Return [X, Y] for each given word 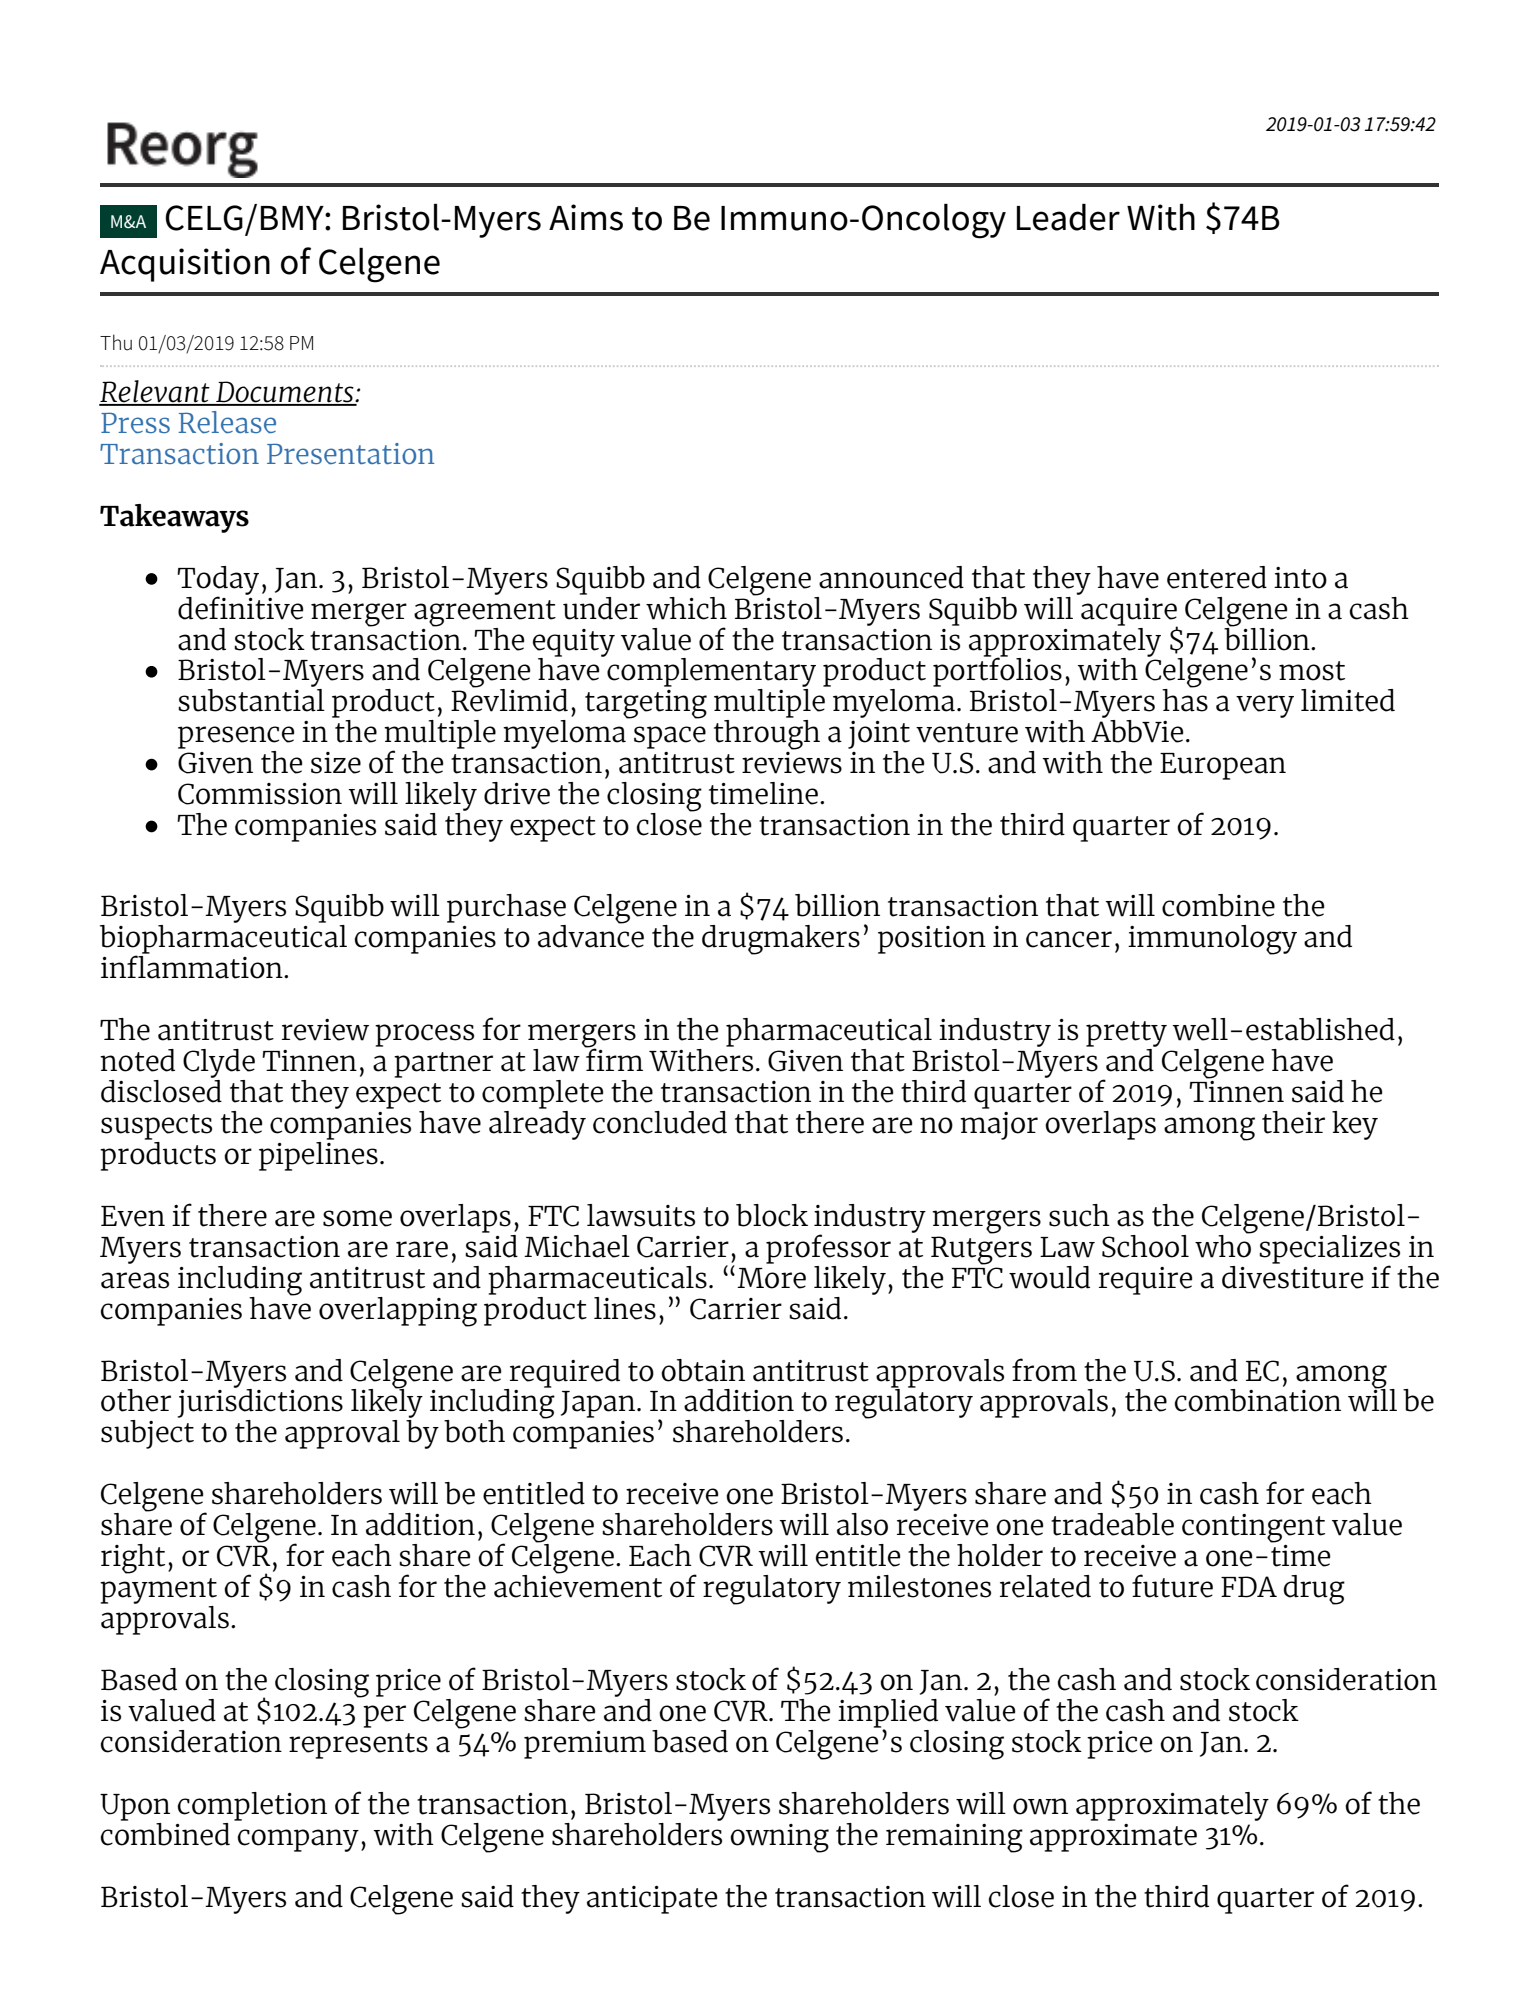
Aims [586, 217]
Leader [1068, 217]
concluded [660, 1122]
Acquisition [185, 265]
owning [779, 1838]
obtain [703, 1370]
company [298, 1840]
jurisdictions [260, 1404]
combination [1258, 1400]
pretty [1126, 1034]
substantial [251, 699]
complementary [710, 672]
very [1265, 706]
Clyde [219, 1063]
